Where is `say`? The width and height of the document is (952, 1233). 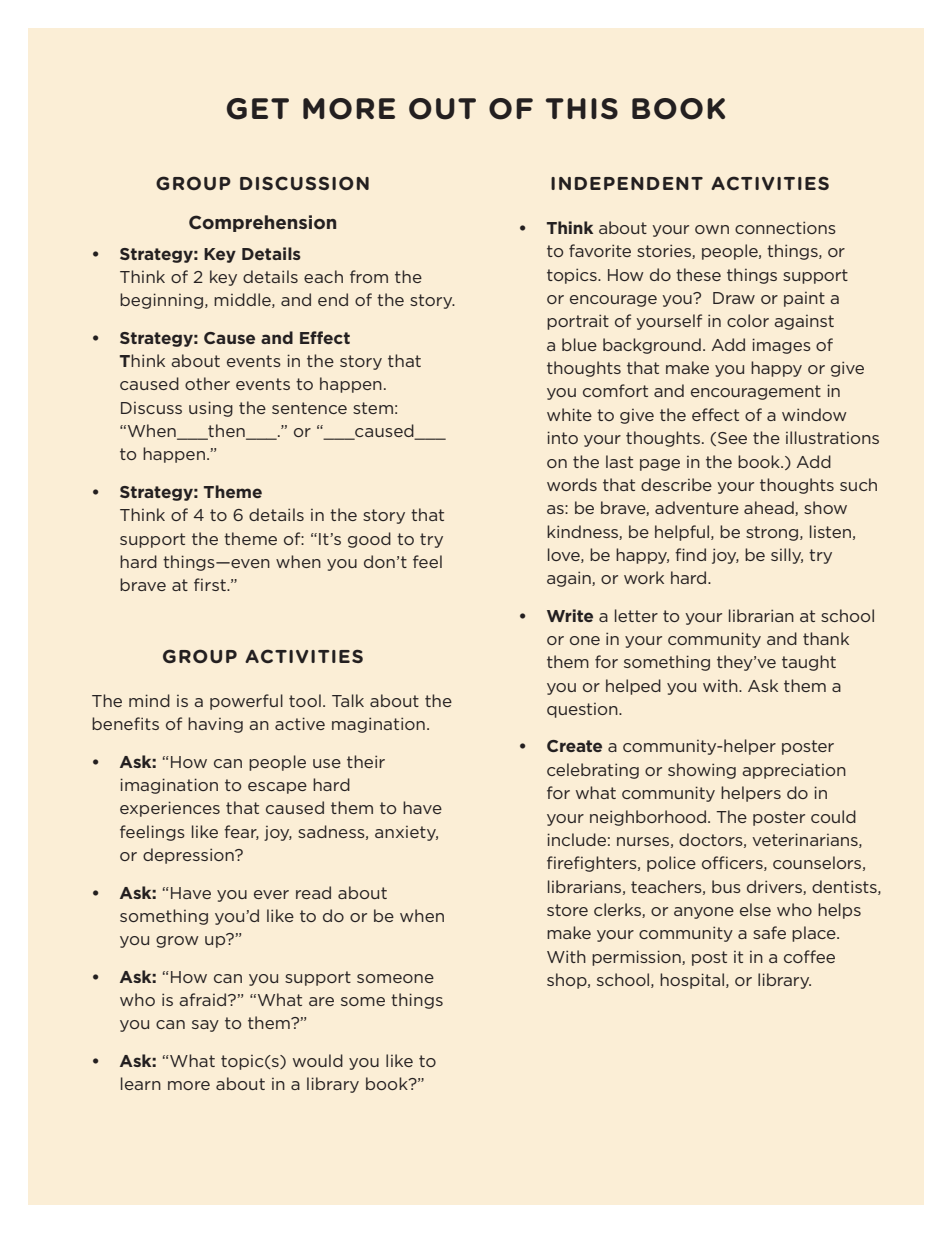 say is located at coordinates (205, 1026).
